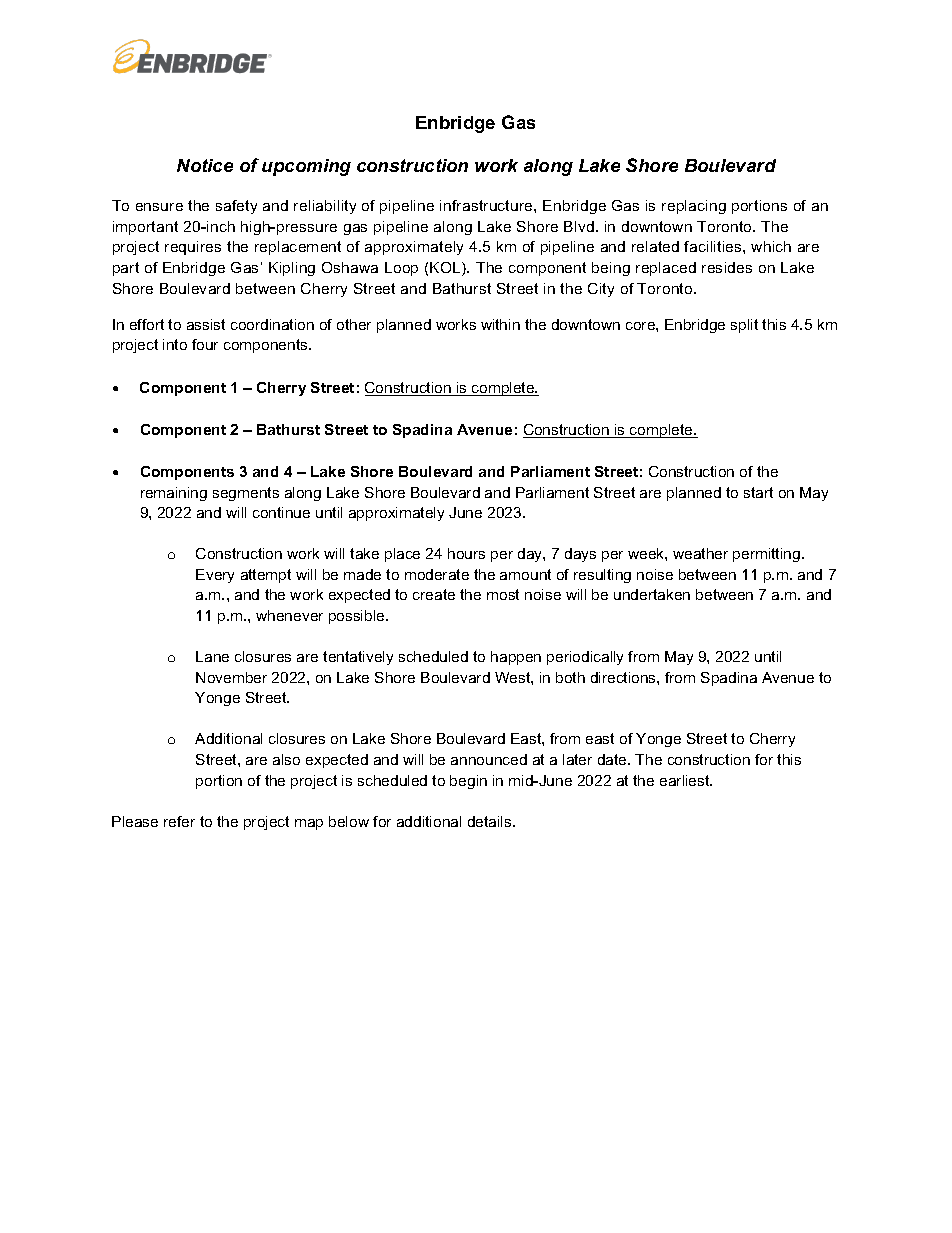 The width and height of the image is (952, 1233). I want to click on hours, so click(466, 553).
